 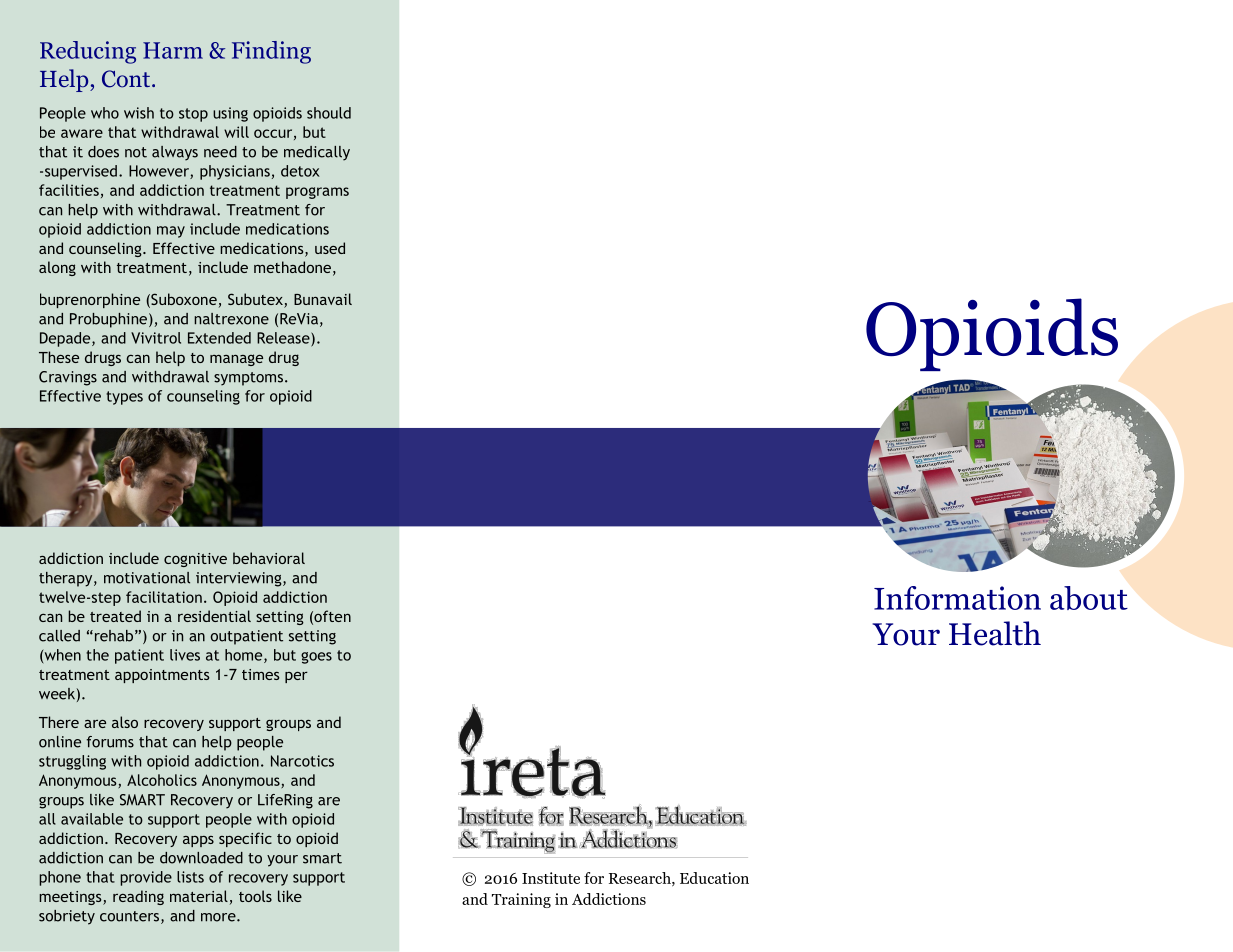 What do you see at coordinates (714, 878) in the image?
I see `Education` at bounding box center [714, 878].
